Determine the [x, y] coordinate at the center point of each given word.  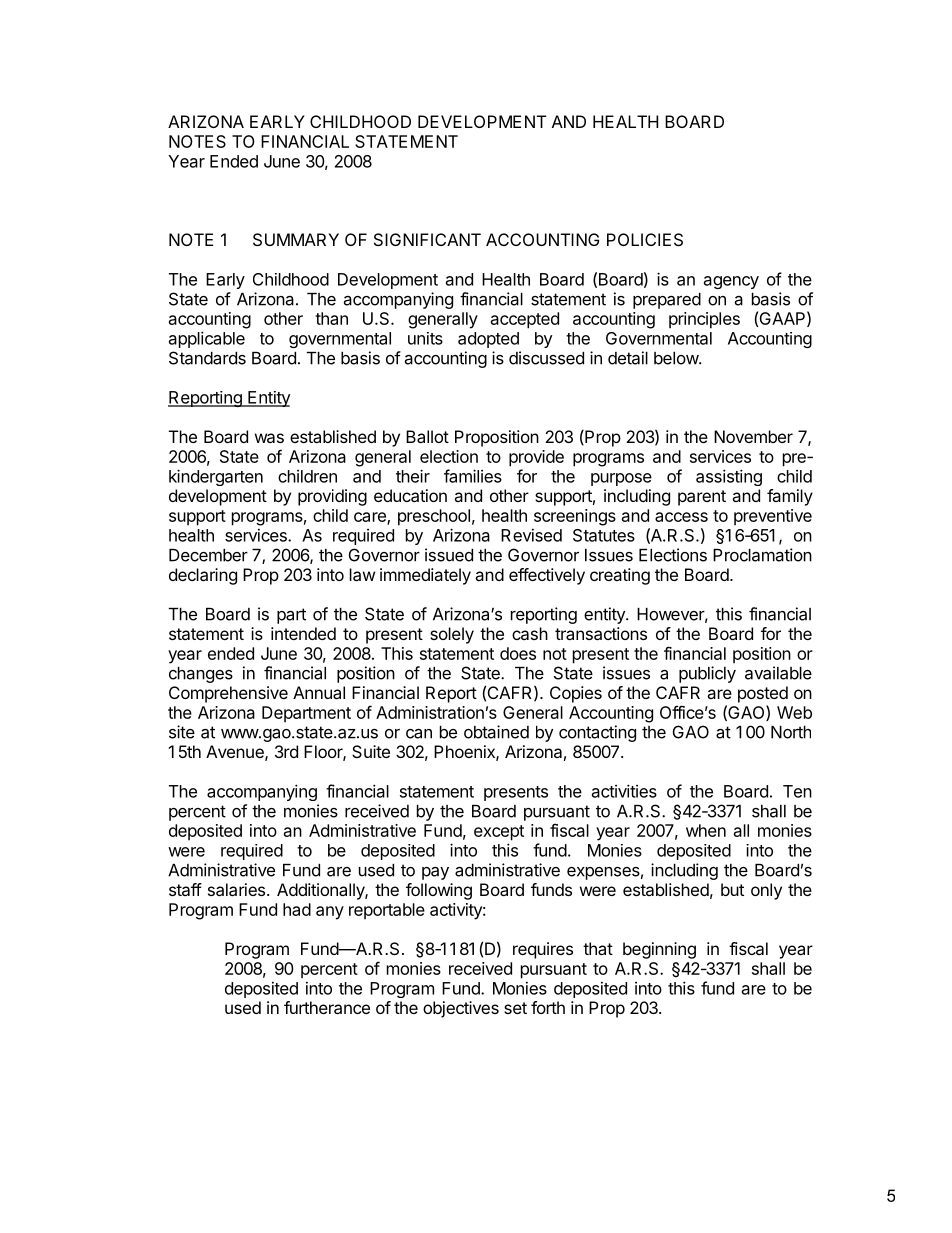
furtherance [327, 1007]
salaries [236, 889]
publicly [707, 674]
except [499, 833]
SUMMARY [296, 239]
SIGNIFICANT [427, 239]
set [515, 1008]
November [753, 436]
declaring [203, 576]
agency [731, 282]
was [269, 438]
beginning [659, 950]
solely [452, 635]
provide [536, 458]
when [706, 830]
